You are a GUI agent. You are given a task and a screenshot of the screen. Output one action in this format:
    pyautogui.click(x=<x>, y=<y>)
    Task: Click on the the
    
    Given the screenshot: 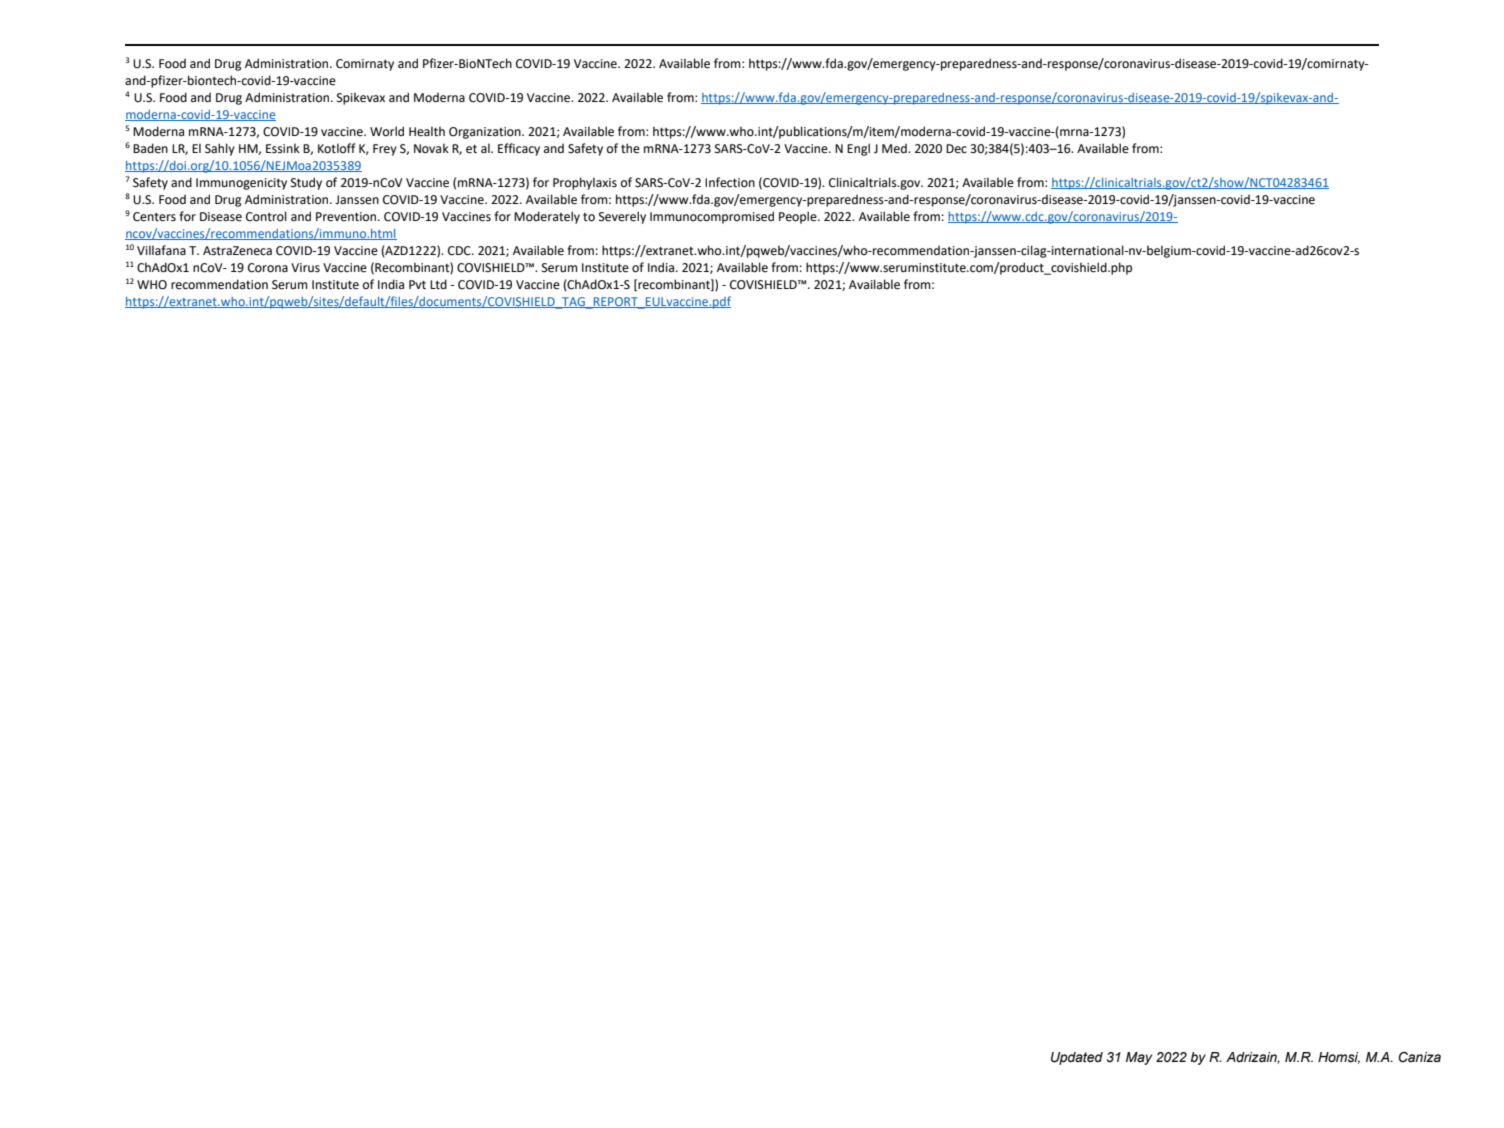 What is the action you would take?
    pyautogui.click(x=630, y=148)
